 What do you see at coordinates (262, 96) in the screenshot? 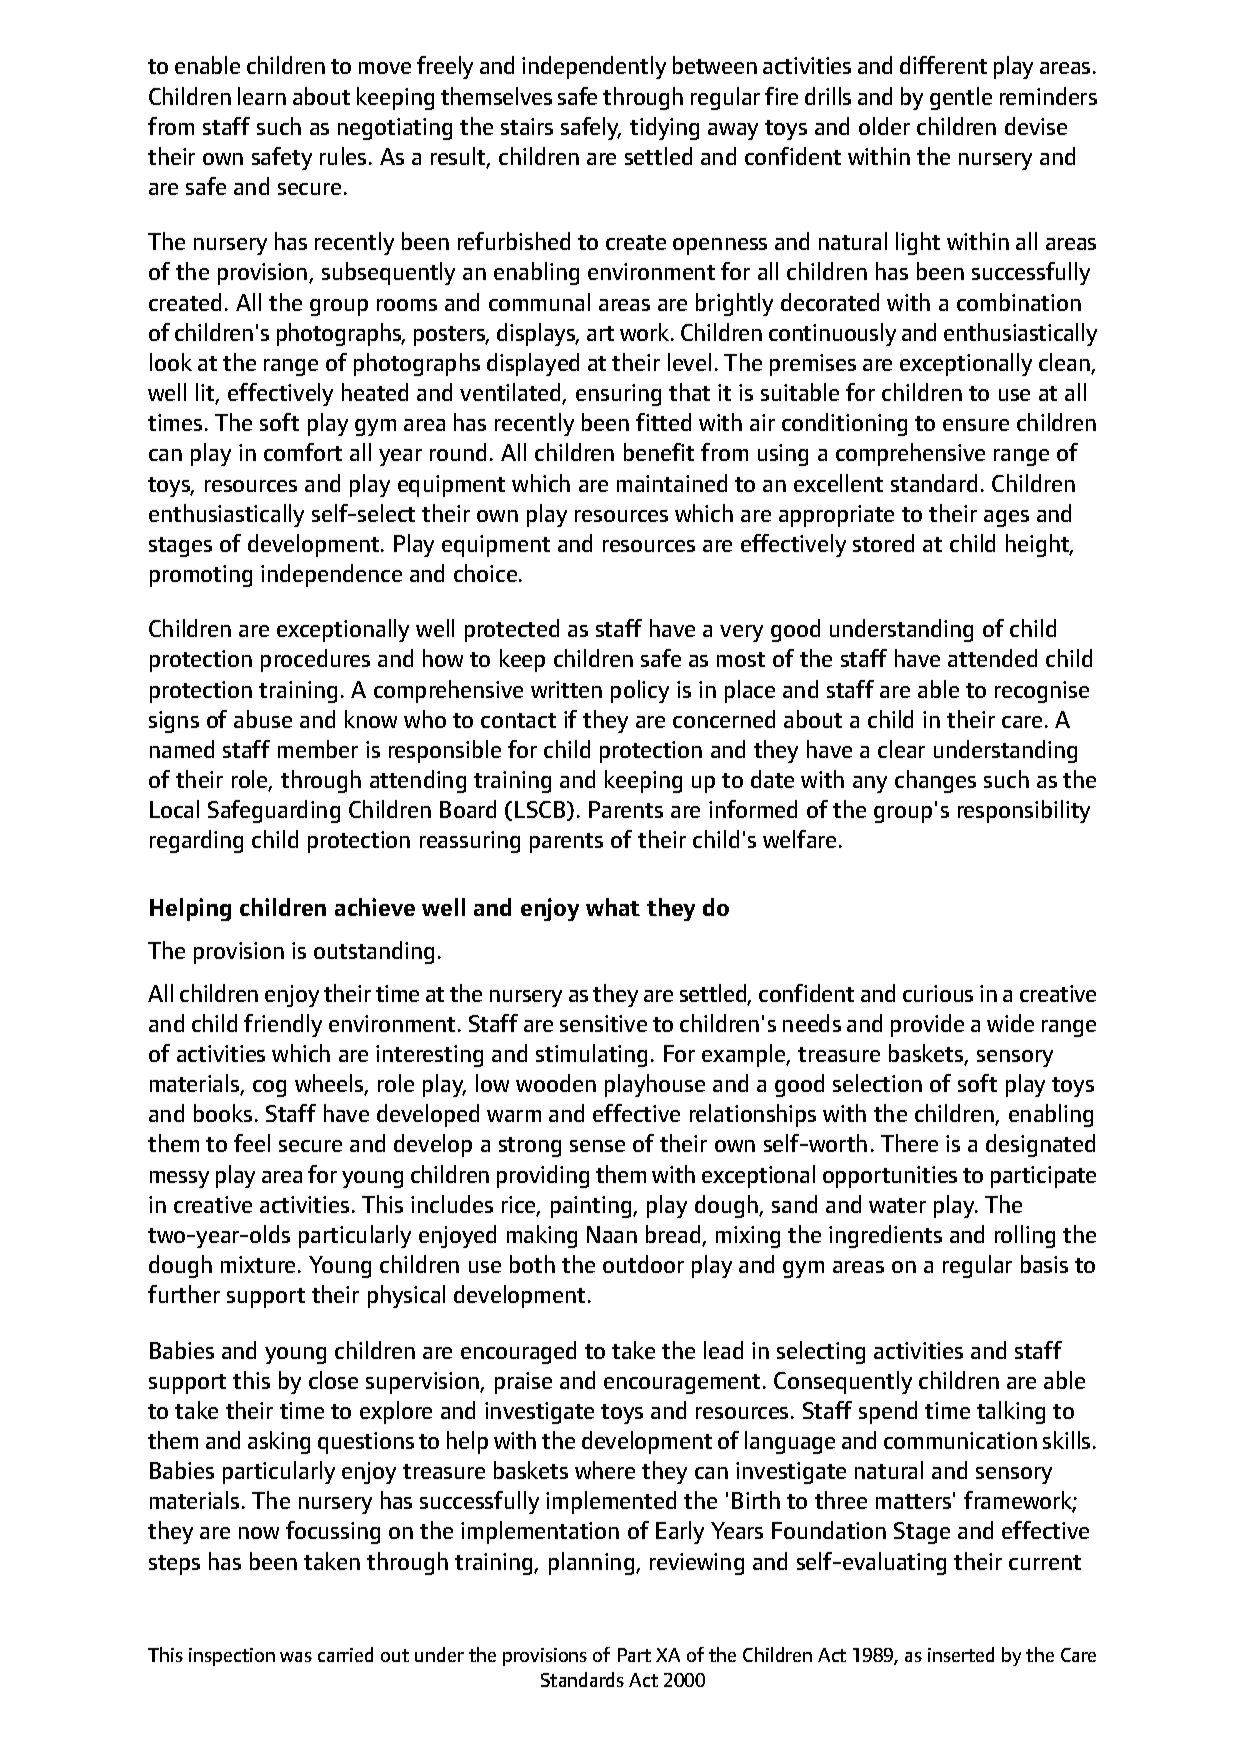
I see `learn` at bounding box center [262, 96].
